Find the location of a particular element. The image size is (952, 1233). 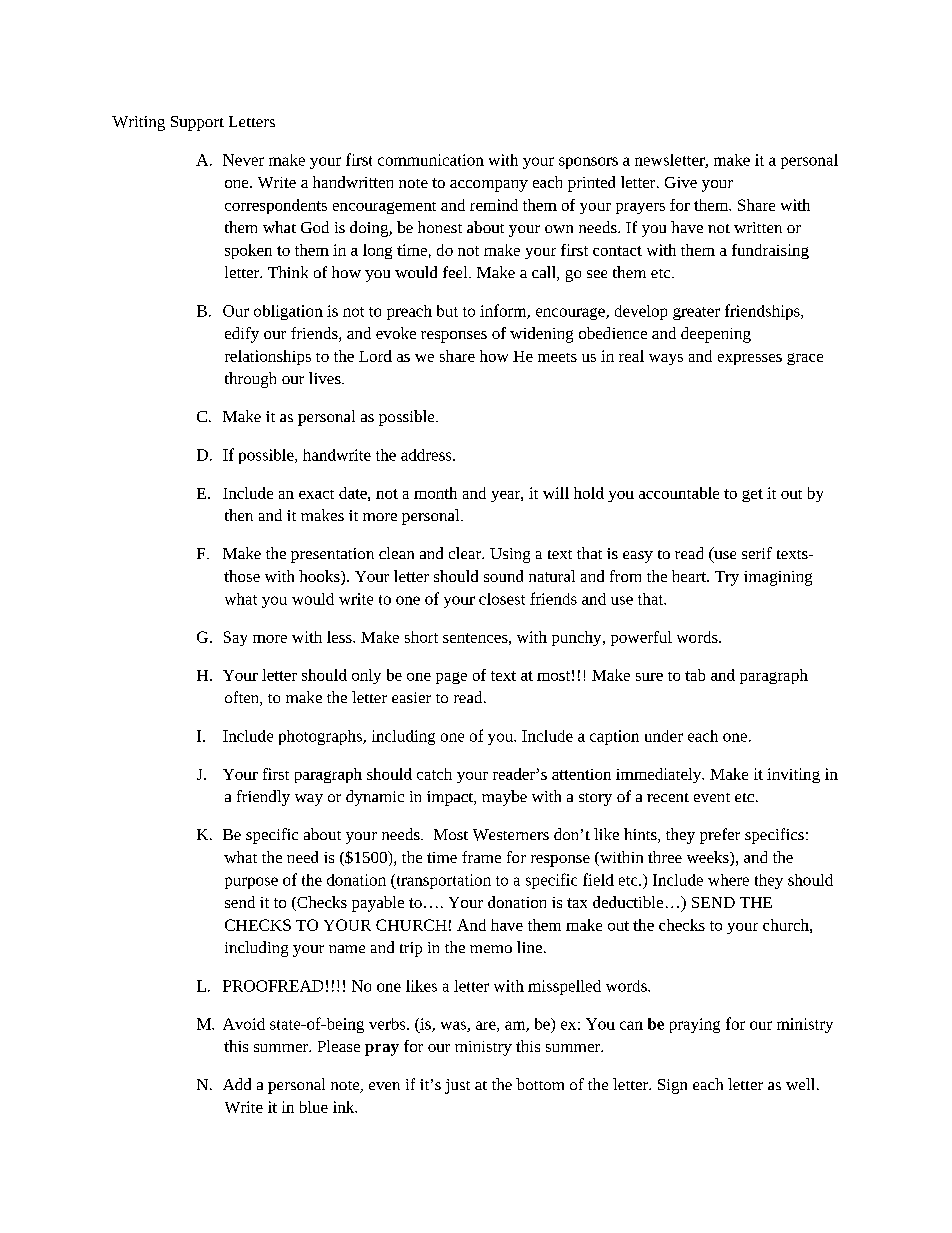

meets is located at coordinates (557, 357).
